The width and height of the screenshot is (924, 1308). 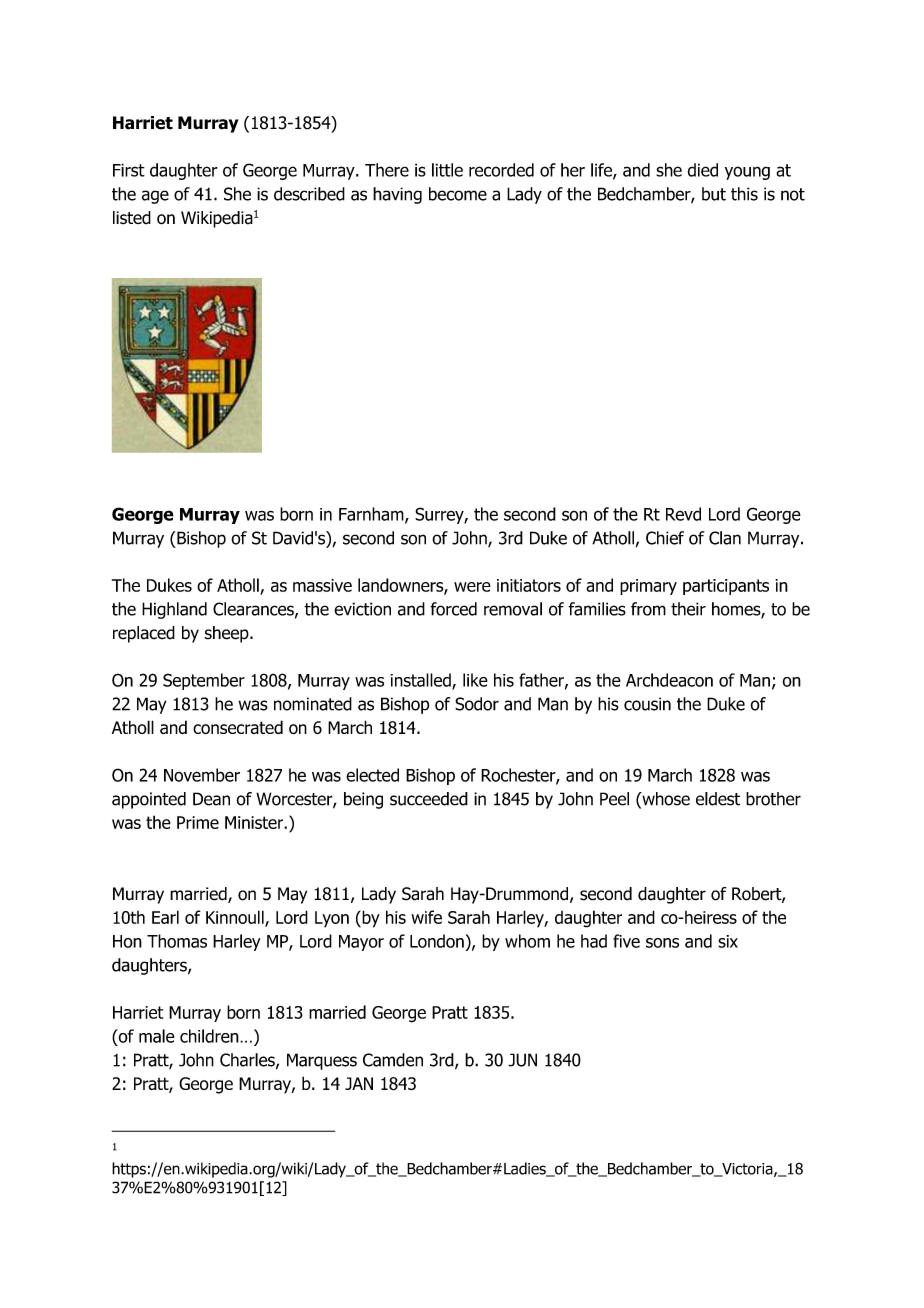 I want to click on become, so click(x=458, y=194).
